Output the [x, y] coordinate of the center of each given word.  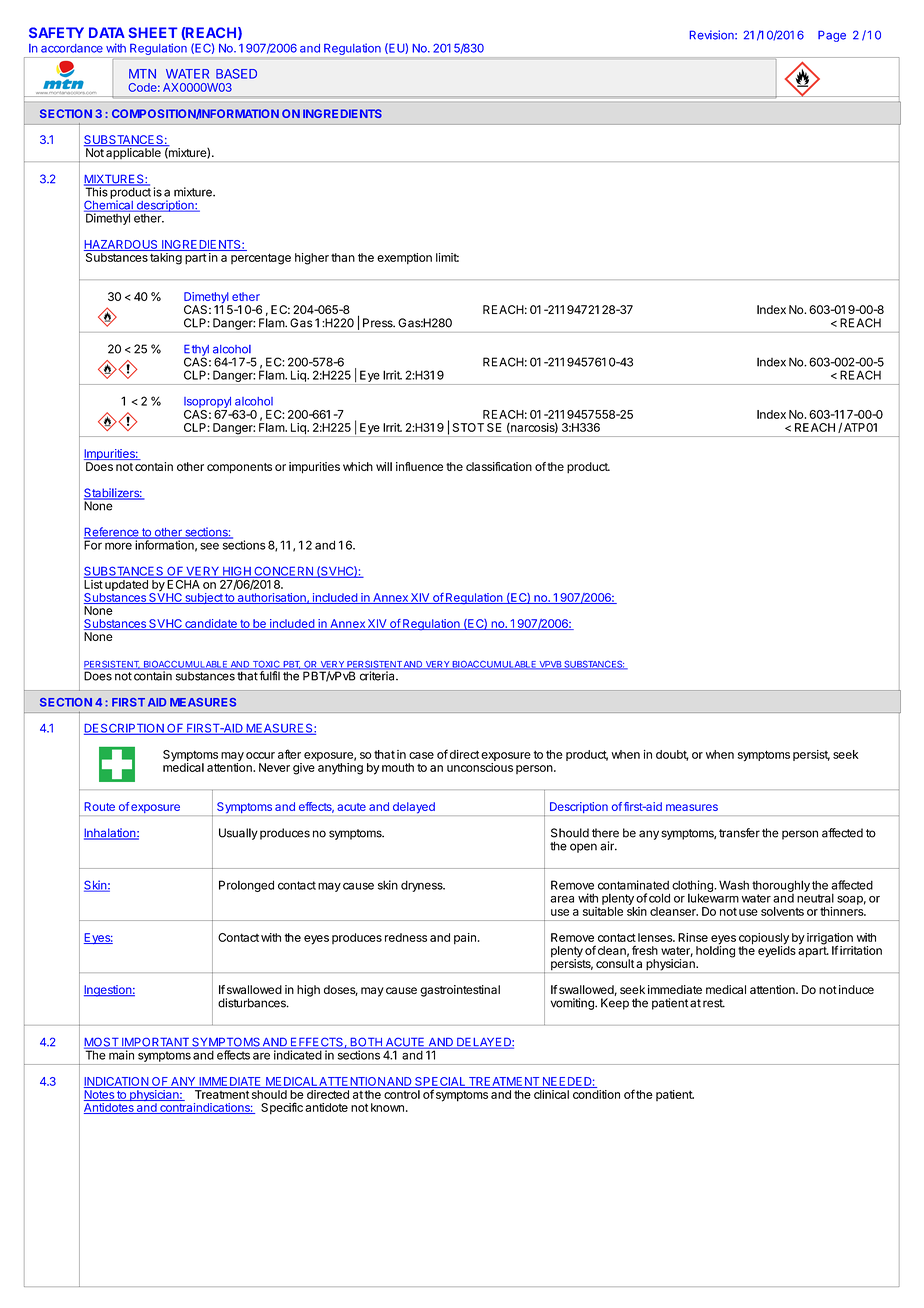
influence [419, 466]
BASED [236, 74]
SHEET [153, 32]
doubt [672, 755]
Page [832, 36]
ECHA [184, 584]
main [121, 1054]
